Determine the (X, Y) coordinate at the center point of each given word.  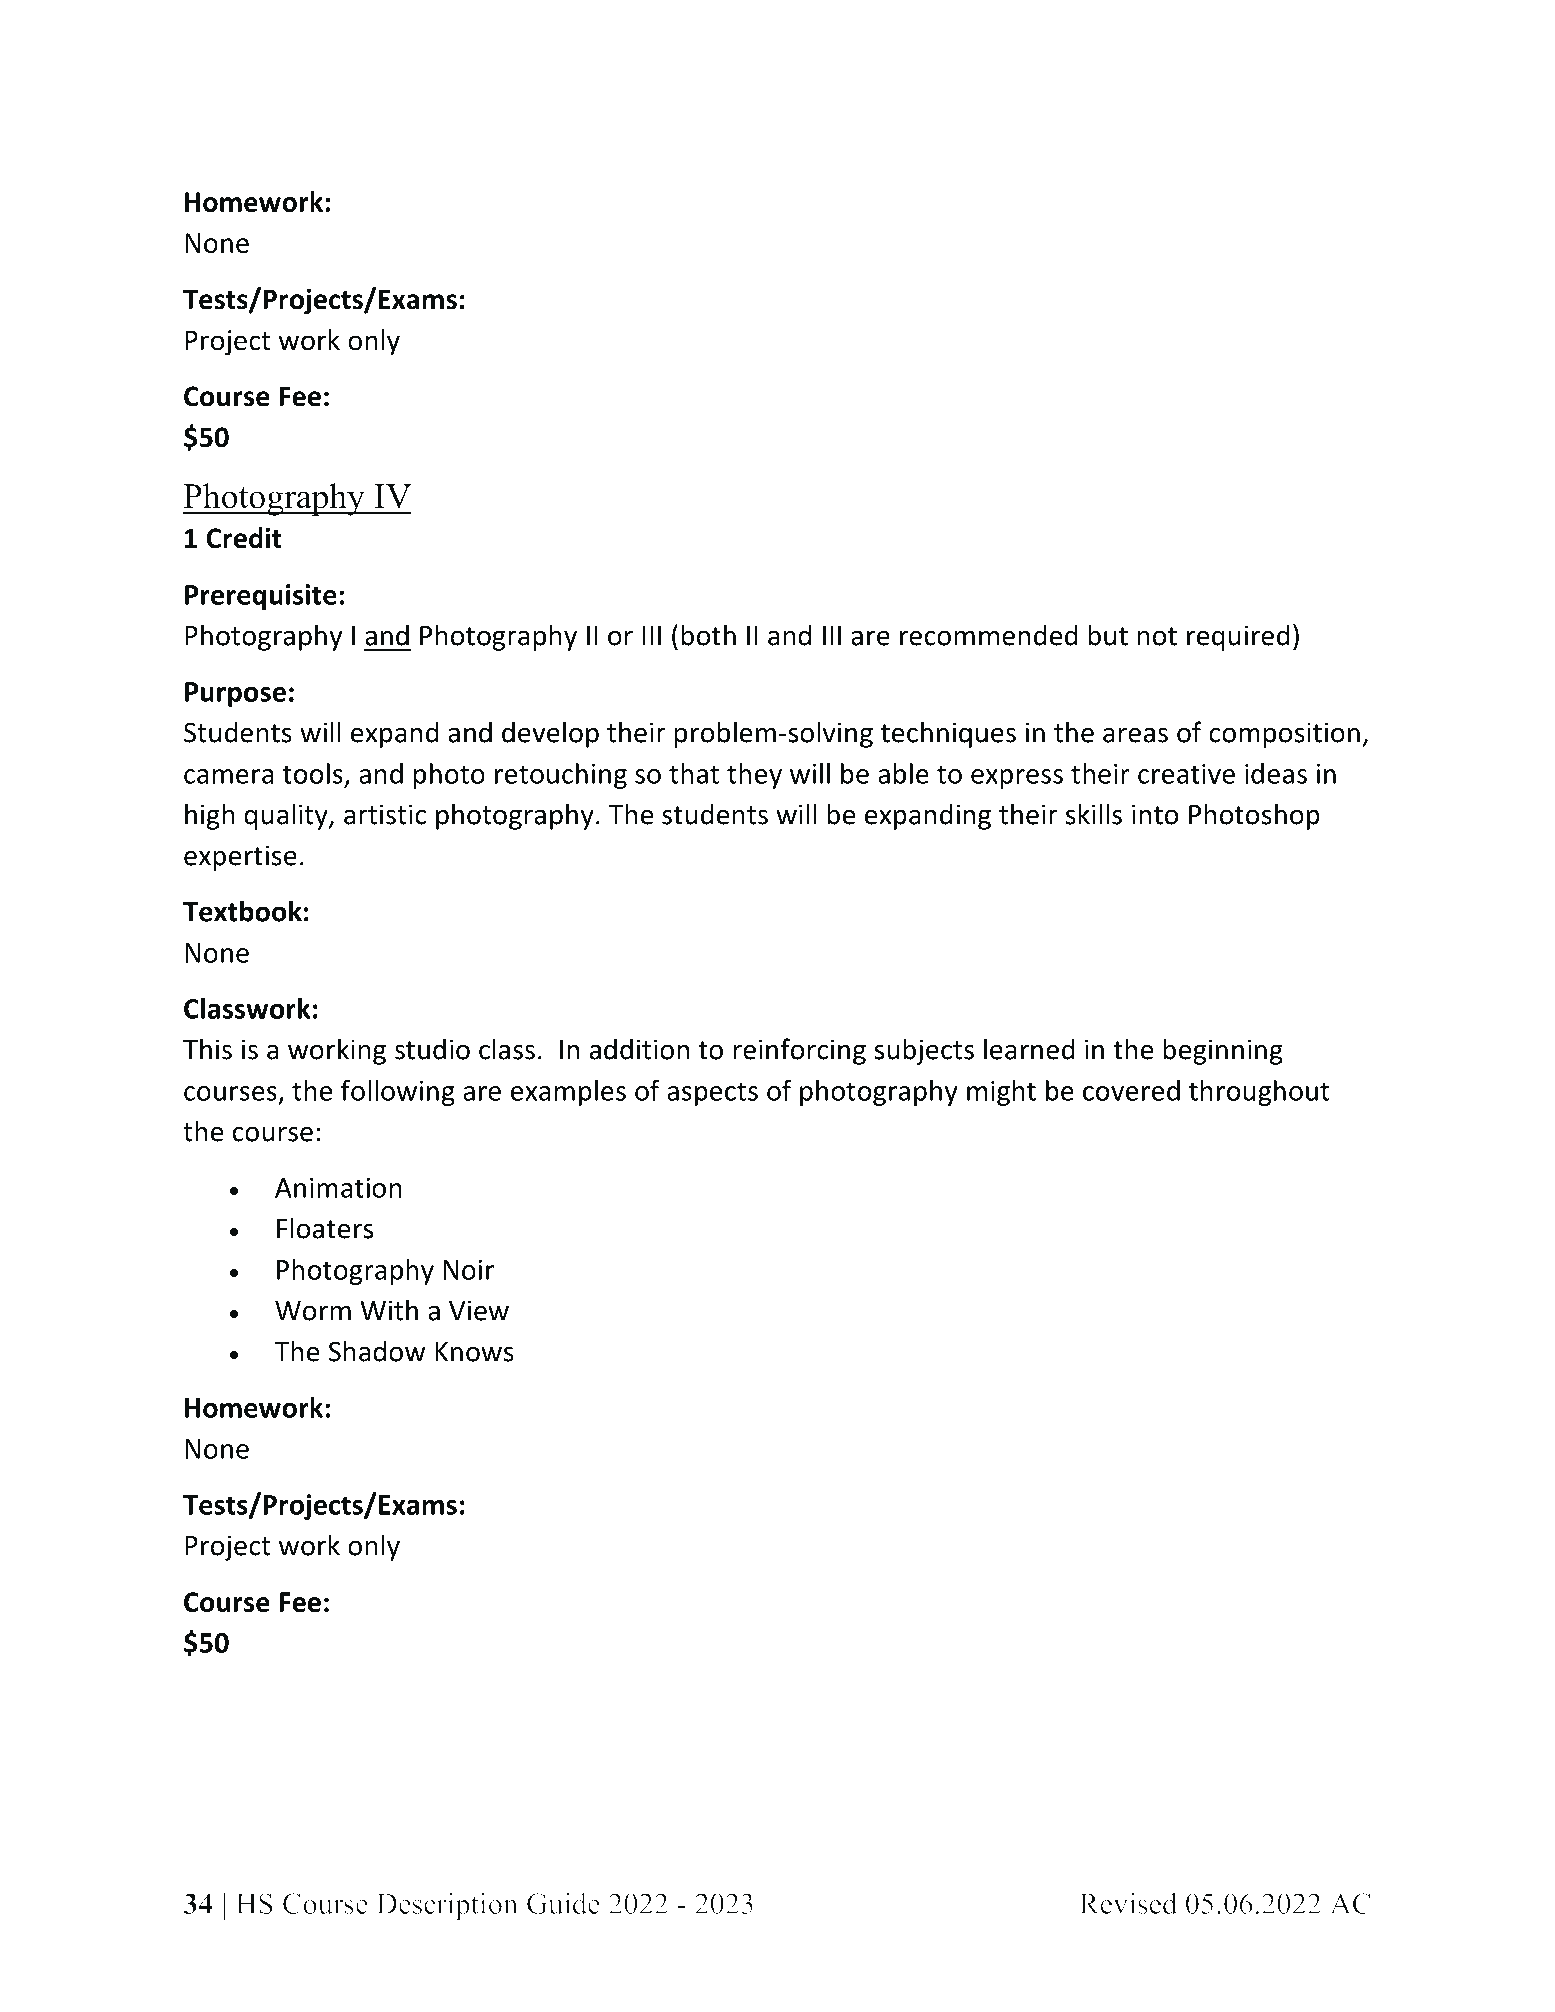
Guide (563, 1903)
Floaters (325, 1228)
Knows (474, 1352)
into (1155, 814)
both (708, 635)
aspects (712, 1094)
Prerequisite (261, 597)
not (1157, 636)
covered (1131, 1090)
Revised (1128, 1903)
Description (447, 1906)
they (754, 775)
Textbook (242, 911)
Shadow (377, 1351)
